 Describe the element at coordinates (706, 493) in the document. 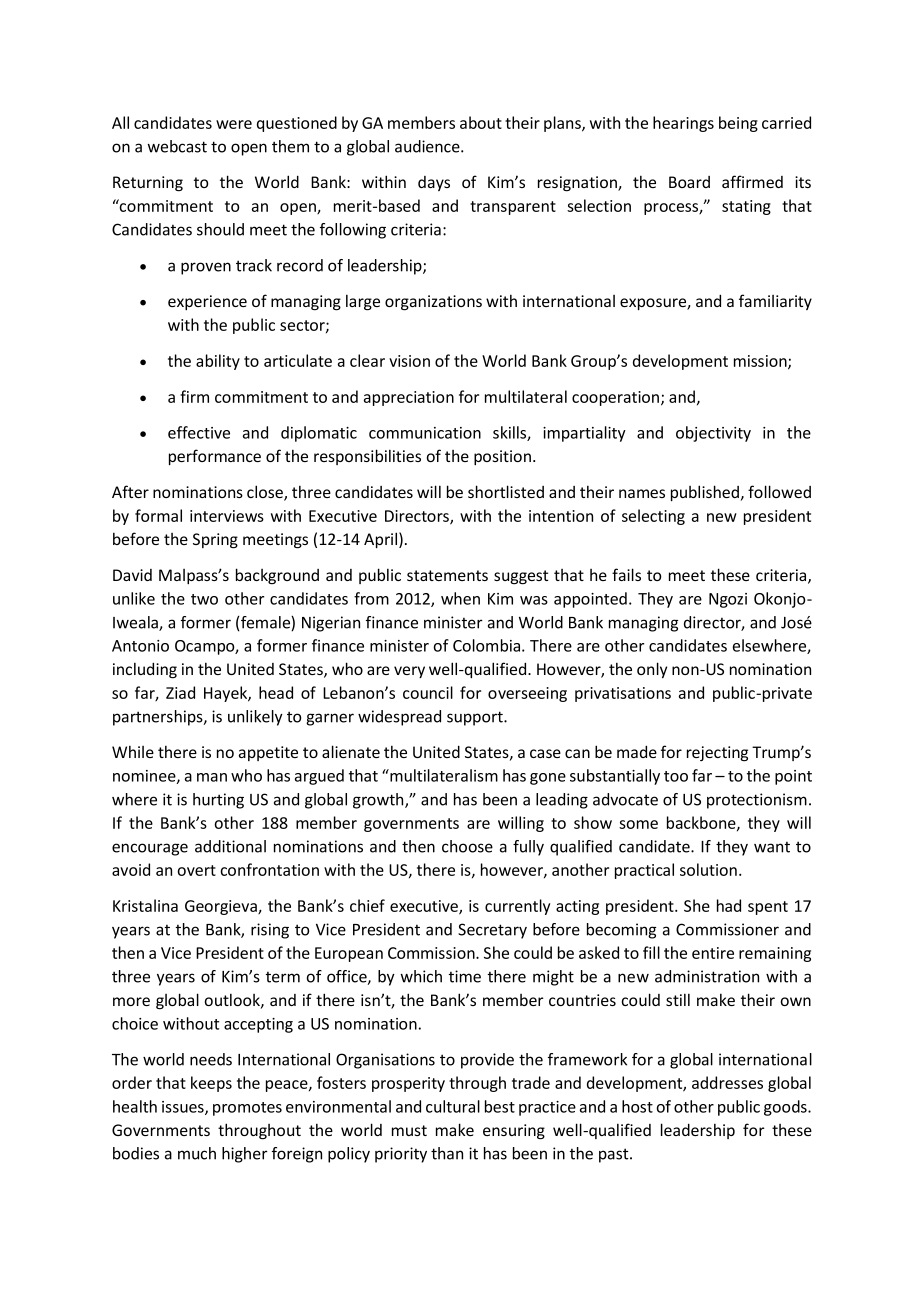

I see `published` at that location.
